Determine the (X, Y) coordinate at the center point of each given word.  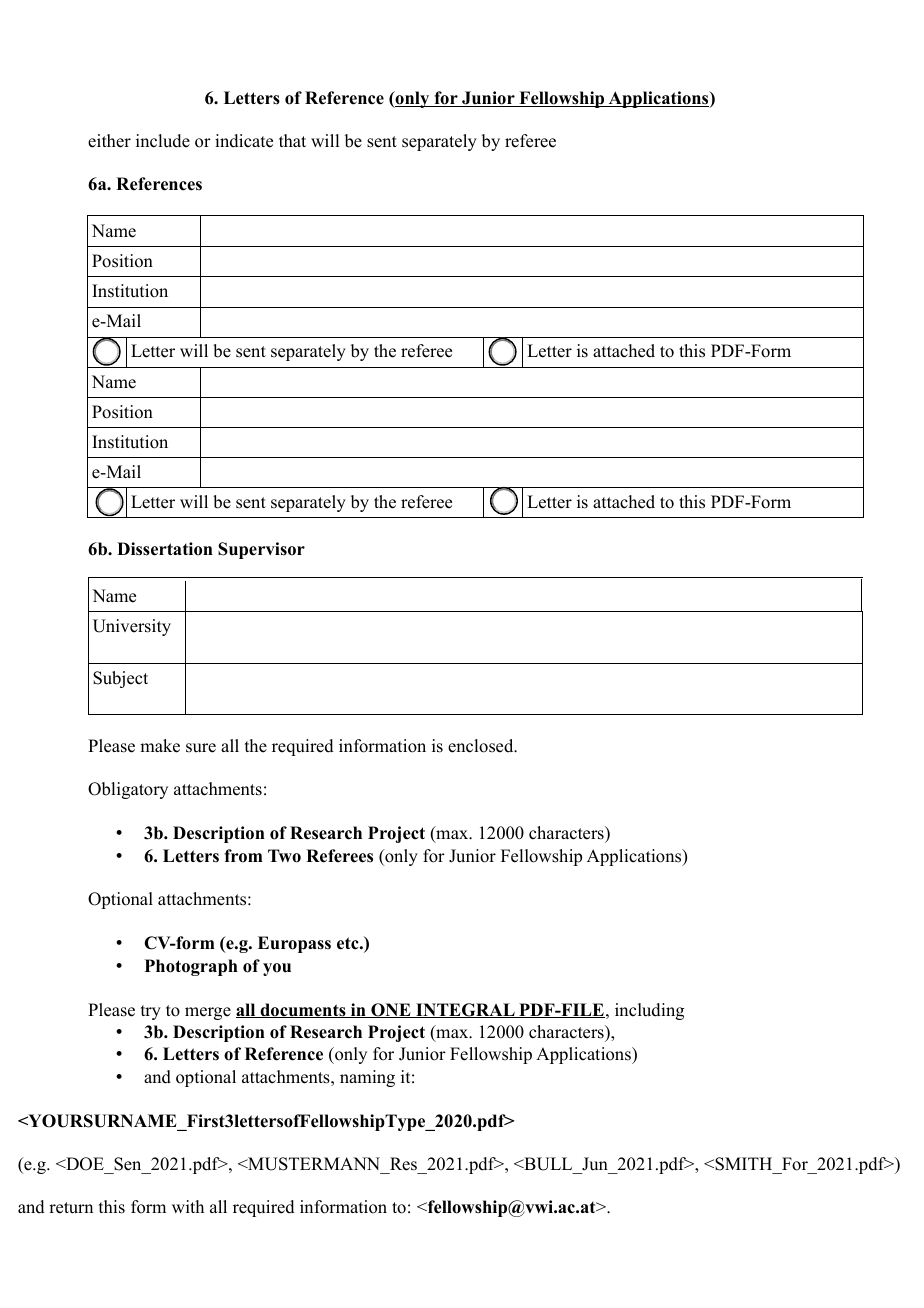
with (188, 1206)
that (292, 140)
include (163, 141)
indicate (244, 141)
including (649, 1011)
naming (367, 1078)
